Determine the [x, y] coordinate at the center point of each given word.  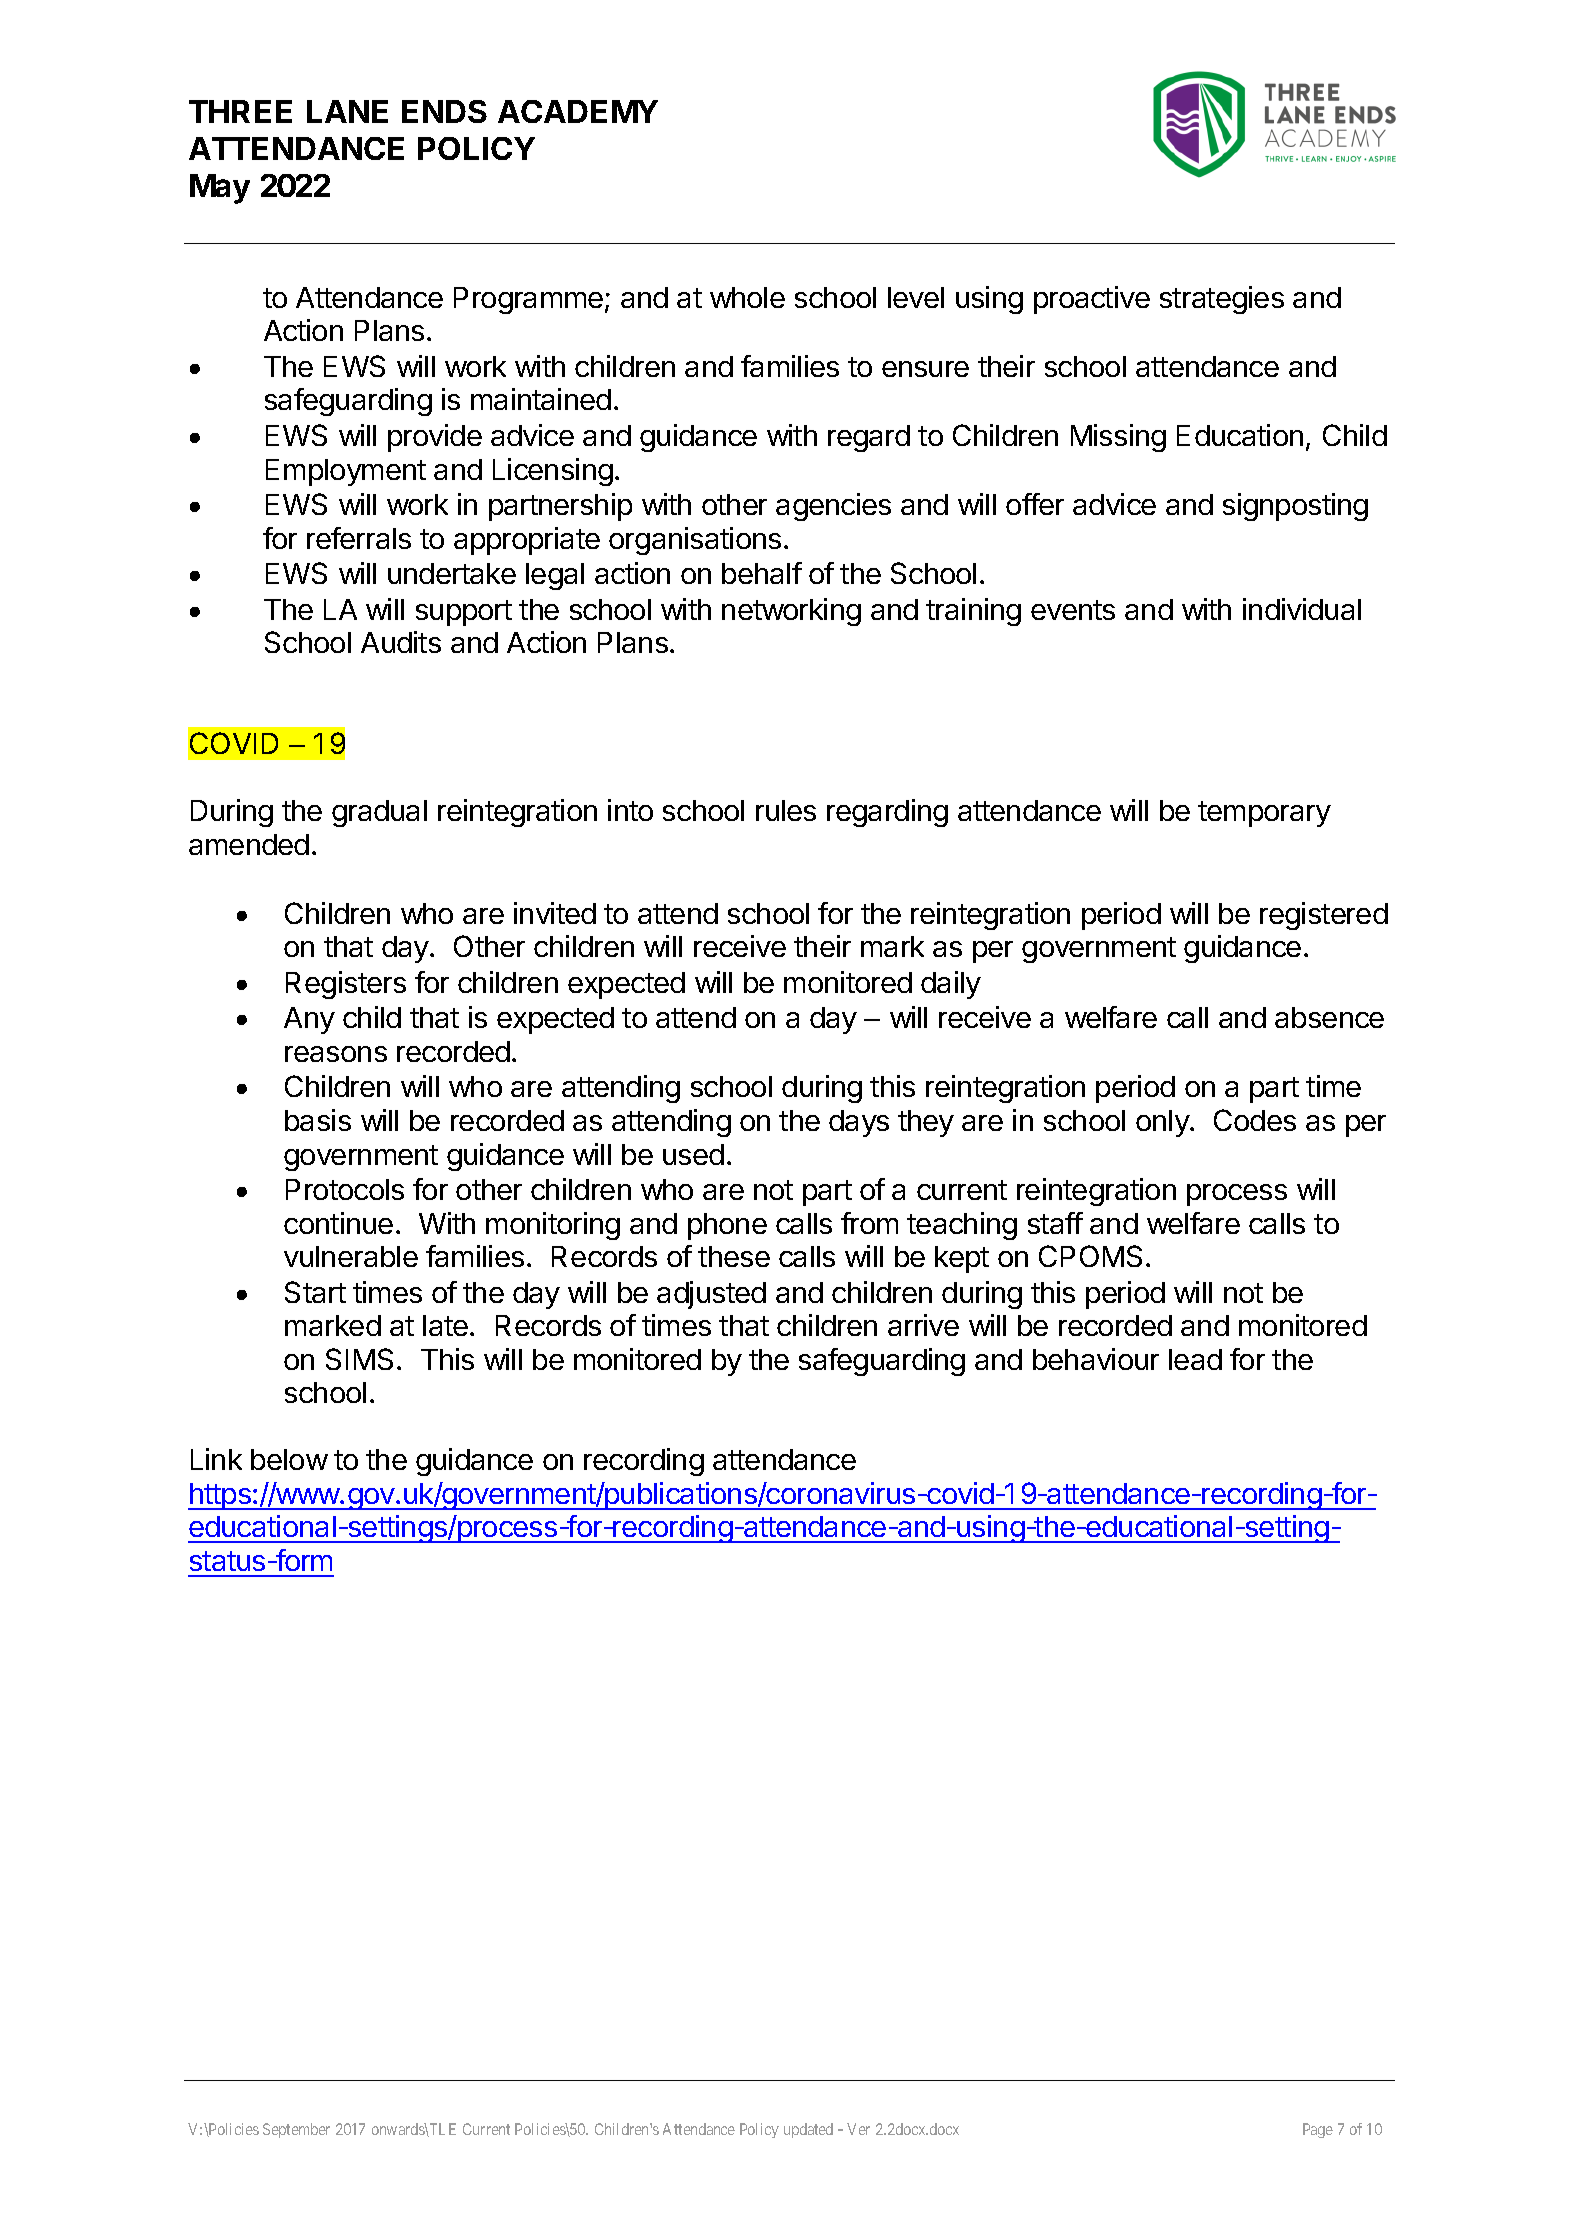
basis [318, 1120]
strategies [1222, 300]
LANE [347, 111]
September [296, 2130]
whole [747, 297]
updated [808, 2130]
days [859, 1123]
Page [1318, 2130]
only [1163, 1123]
